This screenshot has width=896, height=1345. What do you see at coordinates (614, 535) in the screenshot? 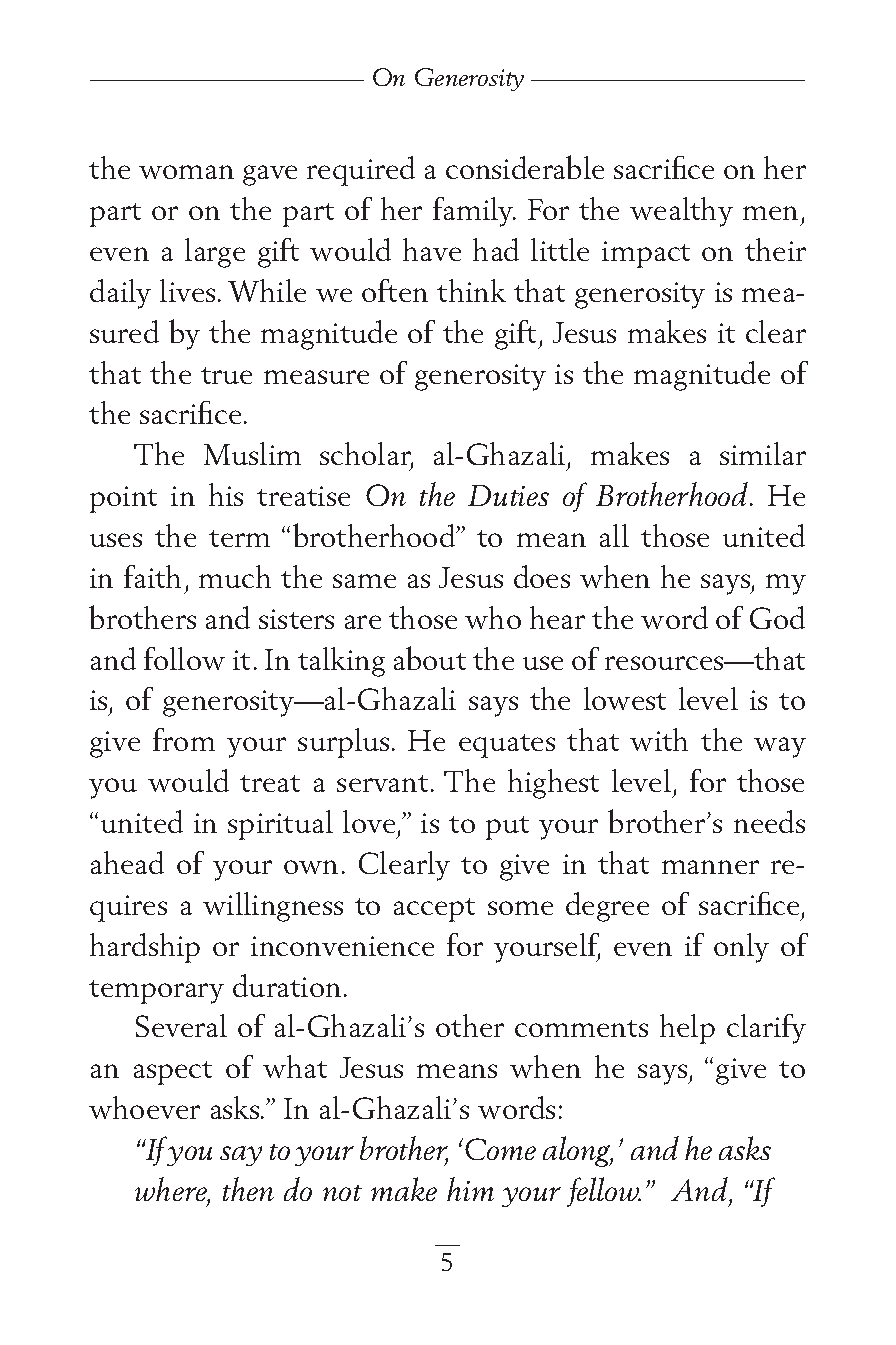
I see `all` at bounding box center [614, 535].
